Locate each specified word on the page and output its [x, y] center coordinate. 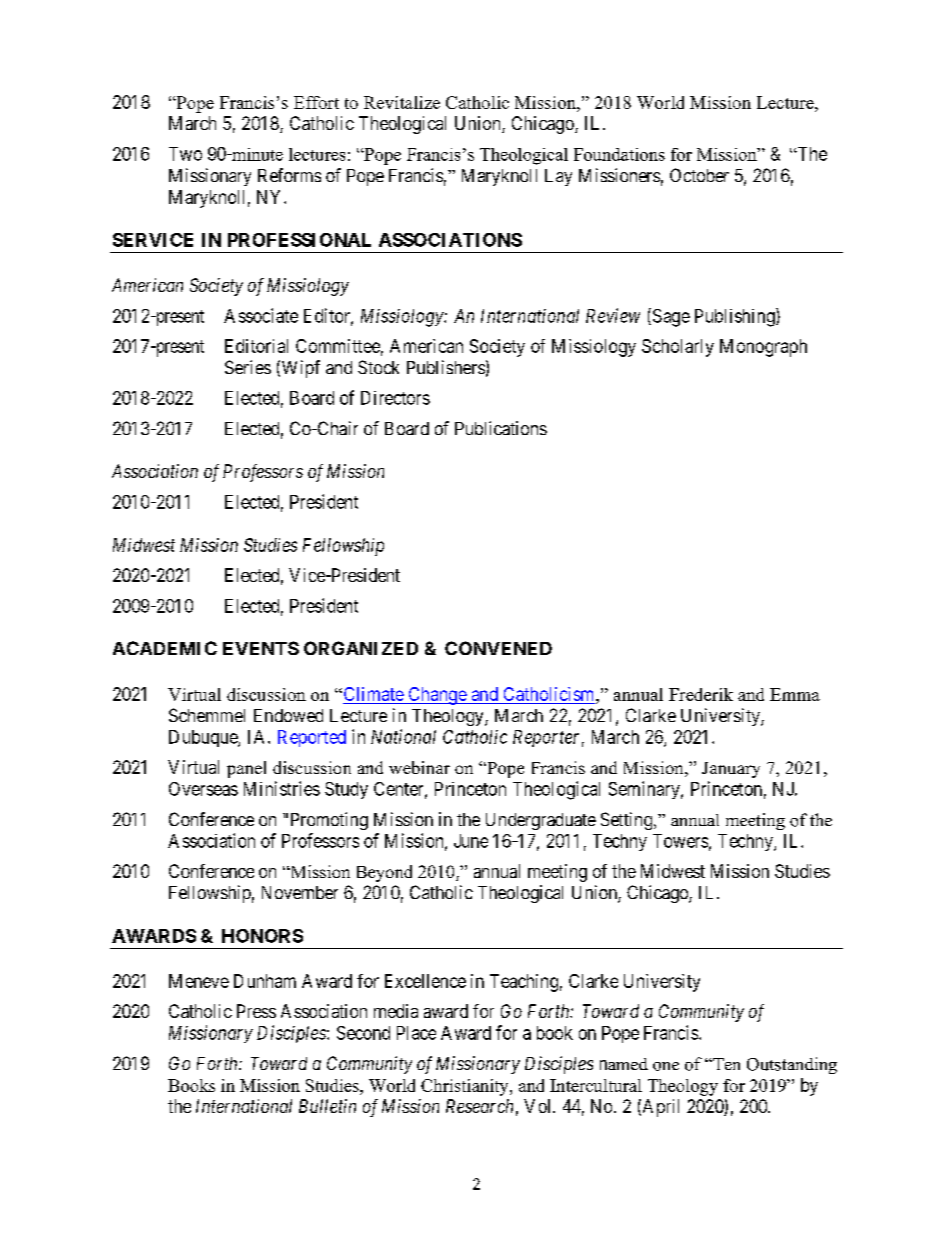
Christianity [466, 1087]
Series [248, 367]
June [471, 841]
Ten [725, 1064]
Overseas [203, 789]
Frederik [701, 694]
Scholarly [678, 348]
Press [256, 1011]
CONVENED [498, 648]
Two [185, 154]
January [731, 770]
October [699, 175]
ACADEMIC [165, 648]
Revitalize [402, 102]
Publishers [446, 367]
